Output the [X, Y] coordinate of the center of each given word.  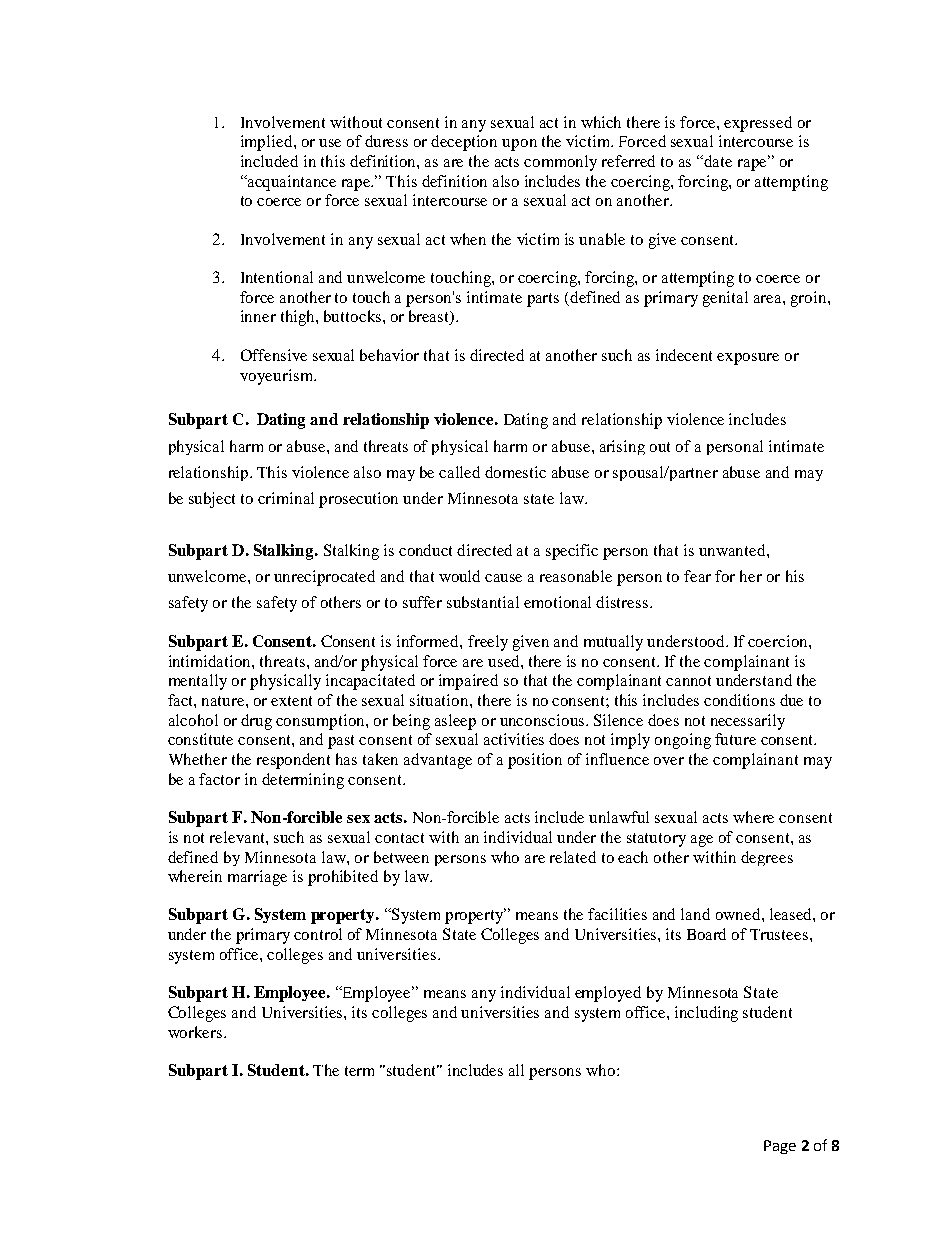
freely [488, 643]
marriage [257, 878]
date [718, 161]
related [573, 857]
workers [196, 1032]
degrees [767, 858]
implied [268, 143]
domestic [515, 472]
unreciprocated [324, 578]
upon [519, 145]
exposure [748, 359]
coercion [779, 641]
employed [608, 994]
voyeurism [277, 377]
